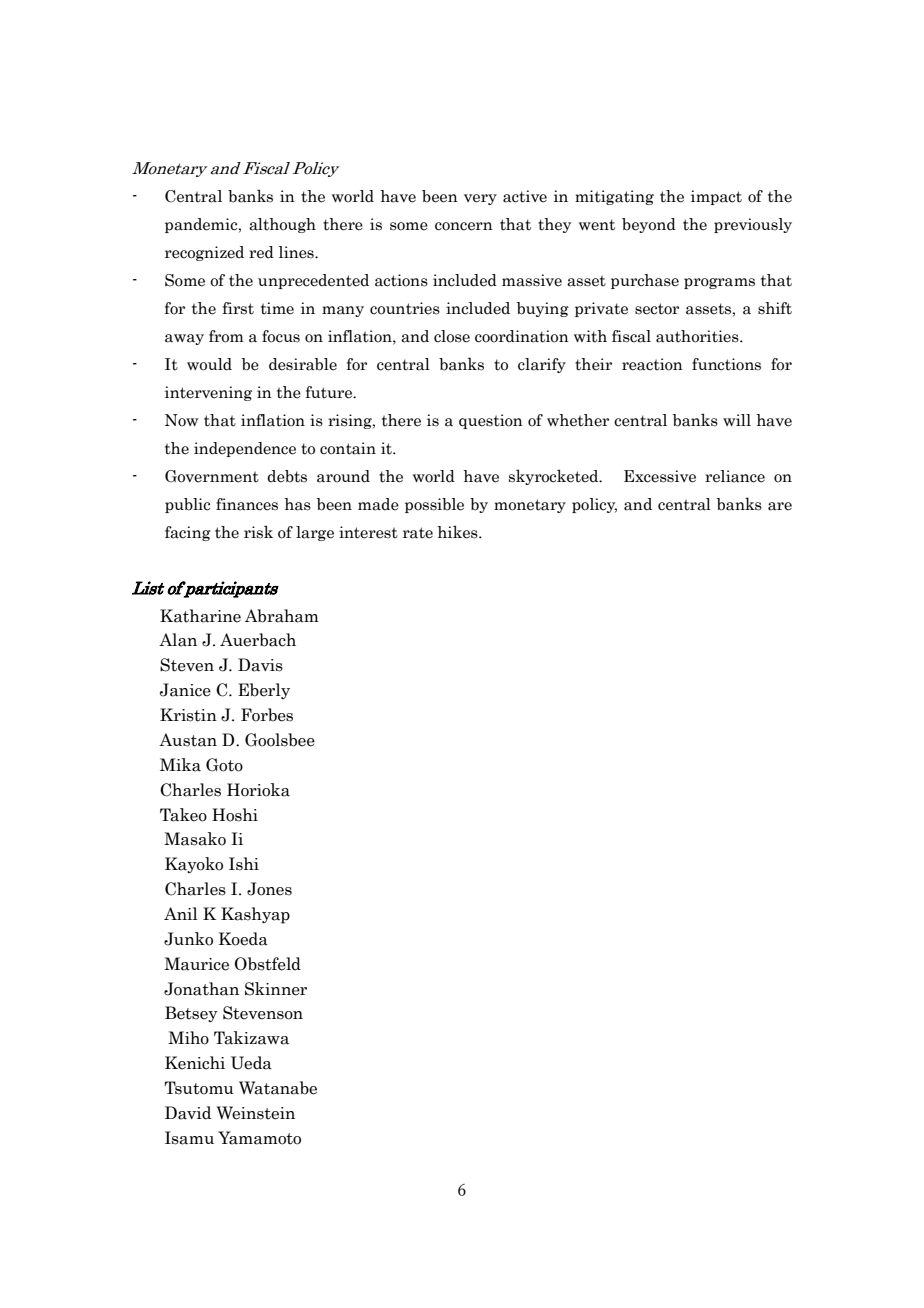 The height and width of the screenshot is (1308, 924). What do you see at coordinates (276, 989) in the screenshot?
I see `Skinner` at bounding box center [276, 989].
